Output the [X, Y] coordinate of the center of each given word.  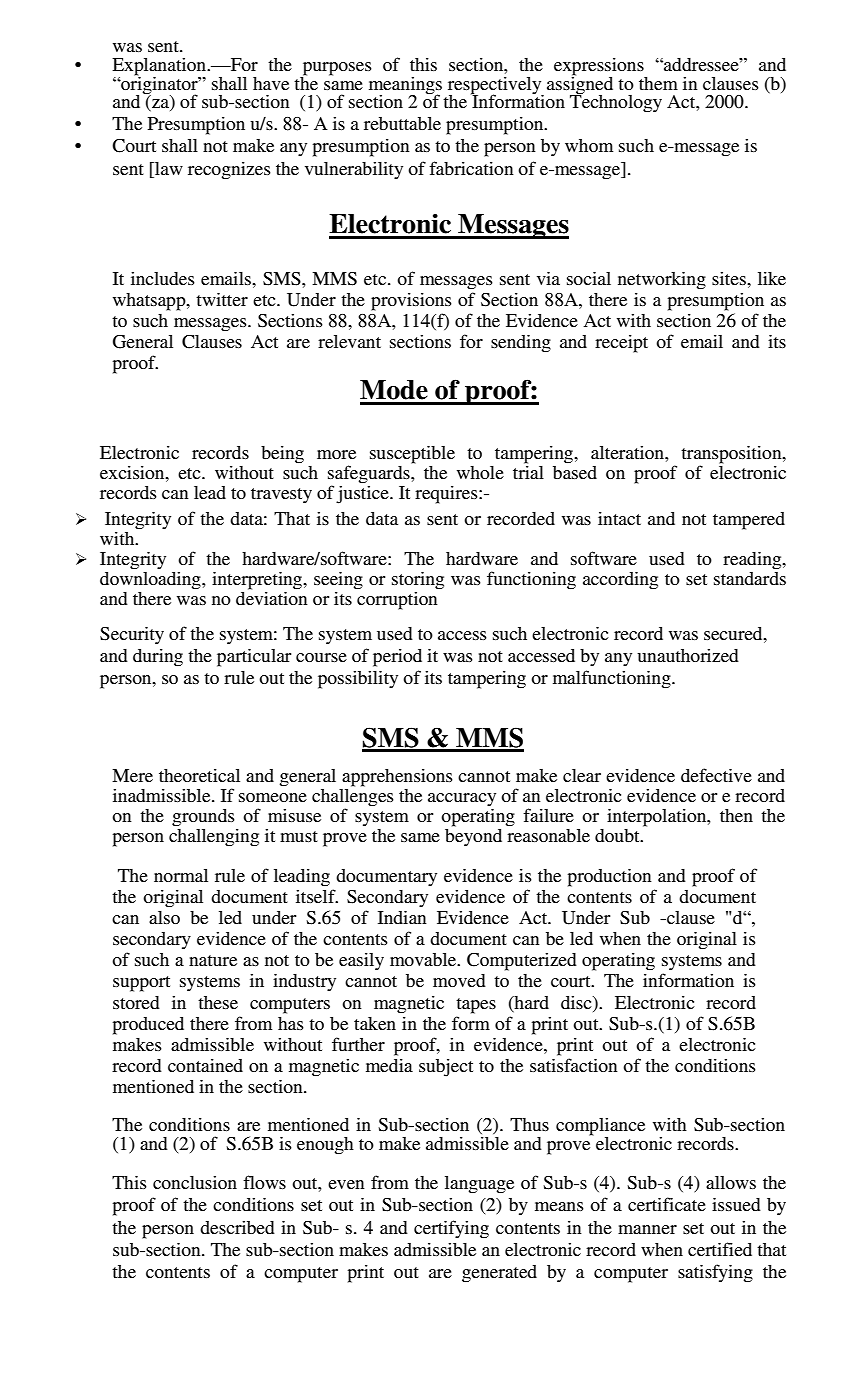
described [237, 1227]
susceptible [412, 454]
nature [213, 960]
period [397, 657]
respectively [496, 86]
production [610, 877]
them [658, 83]
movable [424, 959]
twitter [222, 299]
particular [254, 657]
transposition [732, 455]
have [271, 83]
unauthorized [688, 655]
